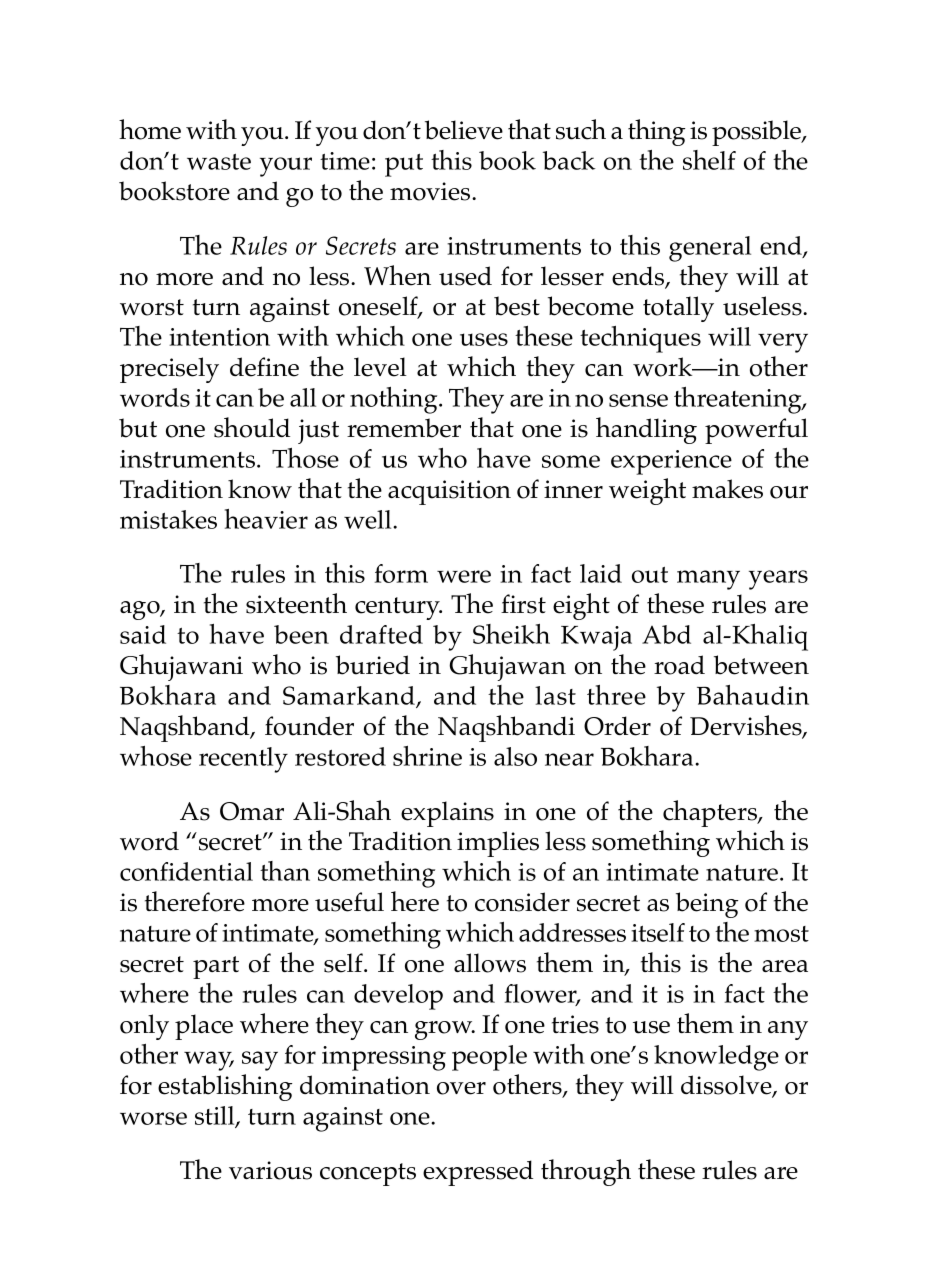 This screenshot has width=928, height=1288. What do you see at coordinates (679, 665) in the screenshot?
I see `road` at bounding box center [679, 665].
